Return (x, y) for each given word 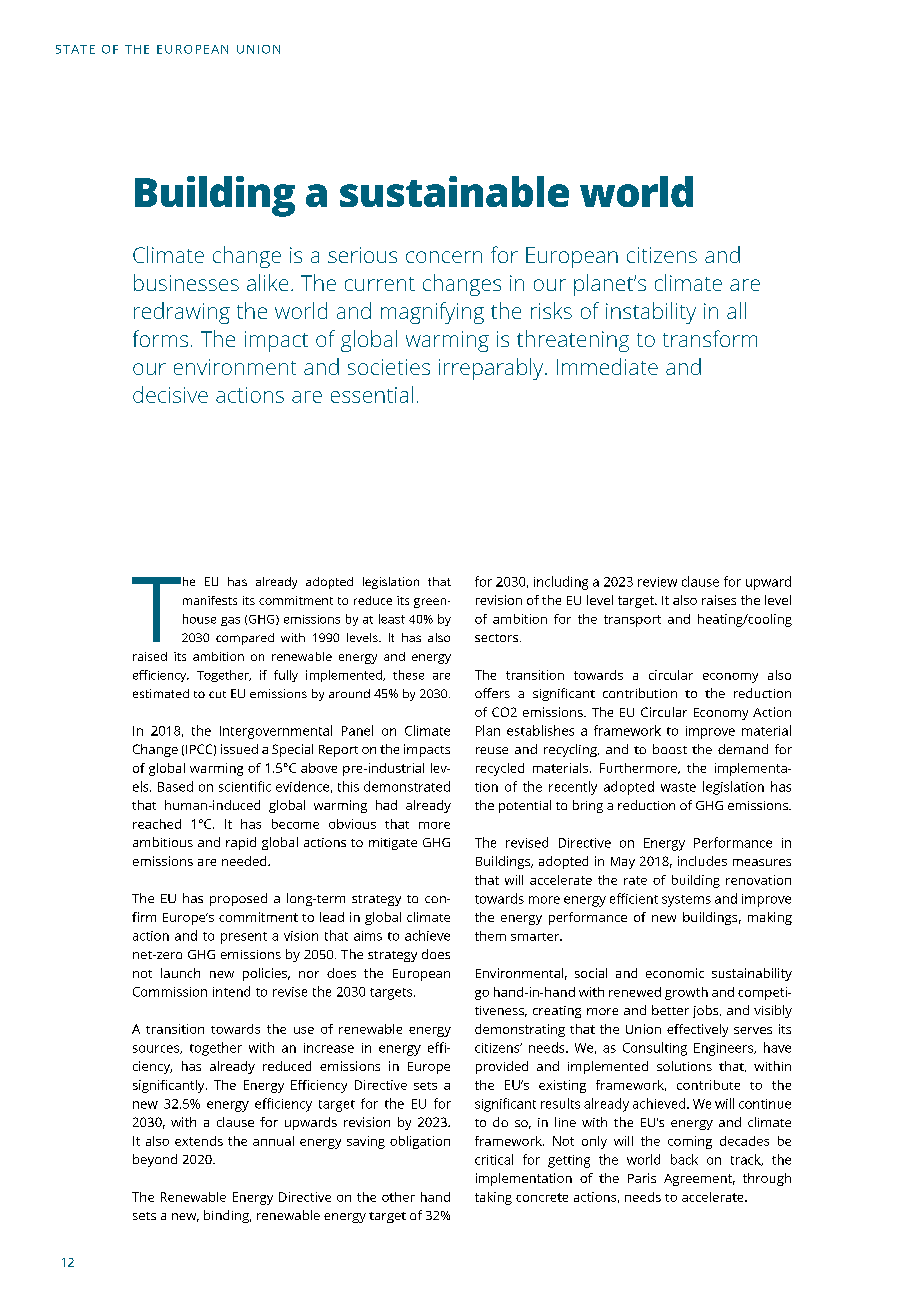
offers (492, 693)
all (736, 310)
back (684, 1159)
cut (217, 694)
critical (494, 1159)
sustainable (454, 191)
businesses (186, 282)
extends (199, 1141)
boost (670, 749)
